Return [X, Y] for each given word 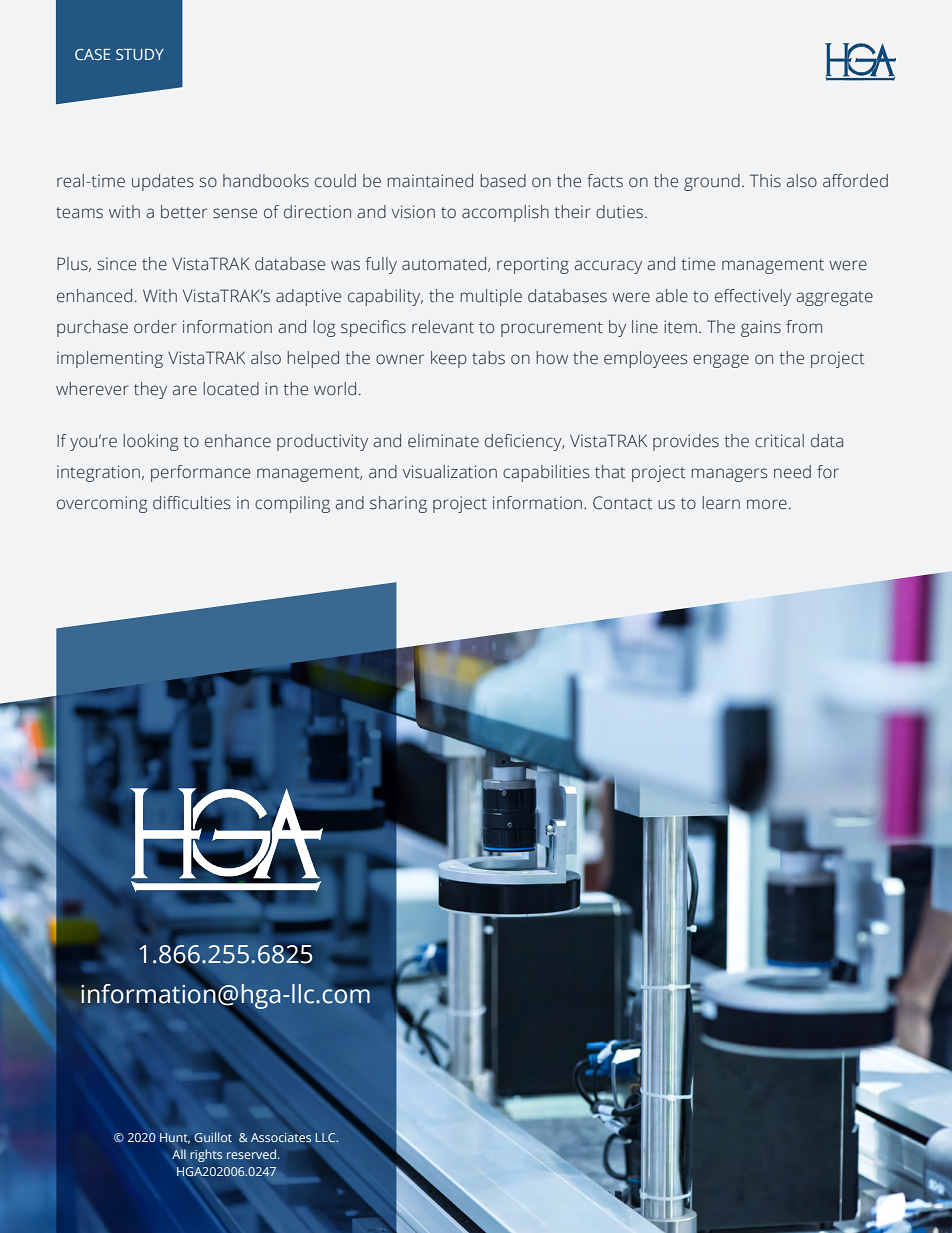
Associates [281, 1137]
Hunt [175, 1138]
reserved [251, 1154]
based [503, 181]
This [765, 181]
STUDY [140, 54]
